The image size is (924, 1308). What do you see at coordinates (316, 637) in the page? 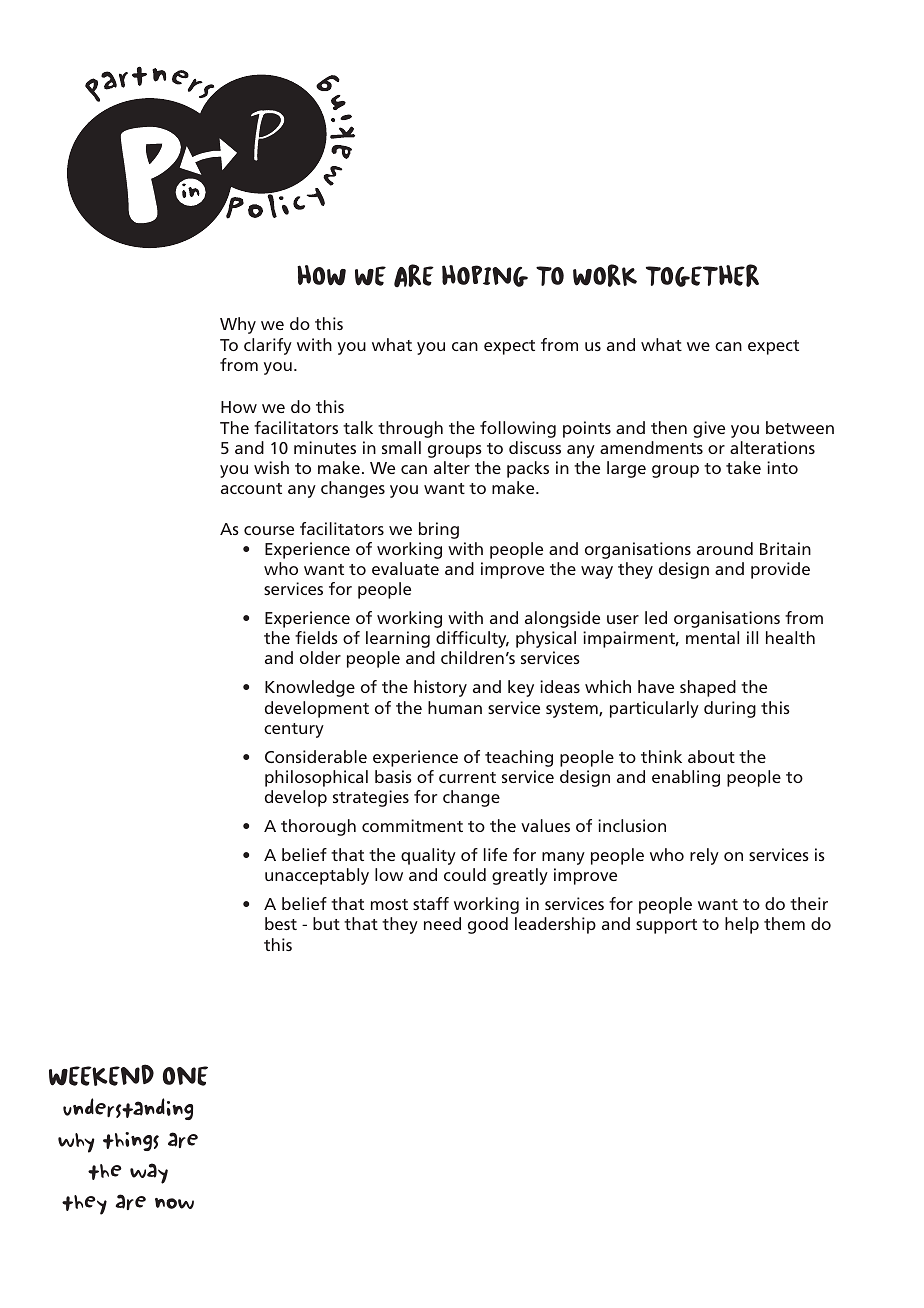
I see `fields` at bounding box center [316, 637].
